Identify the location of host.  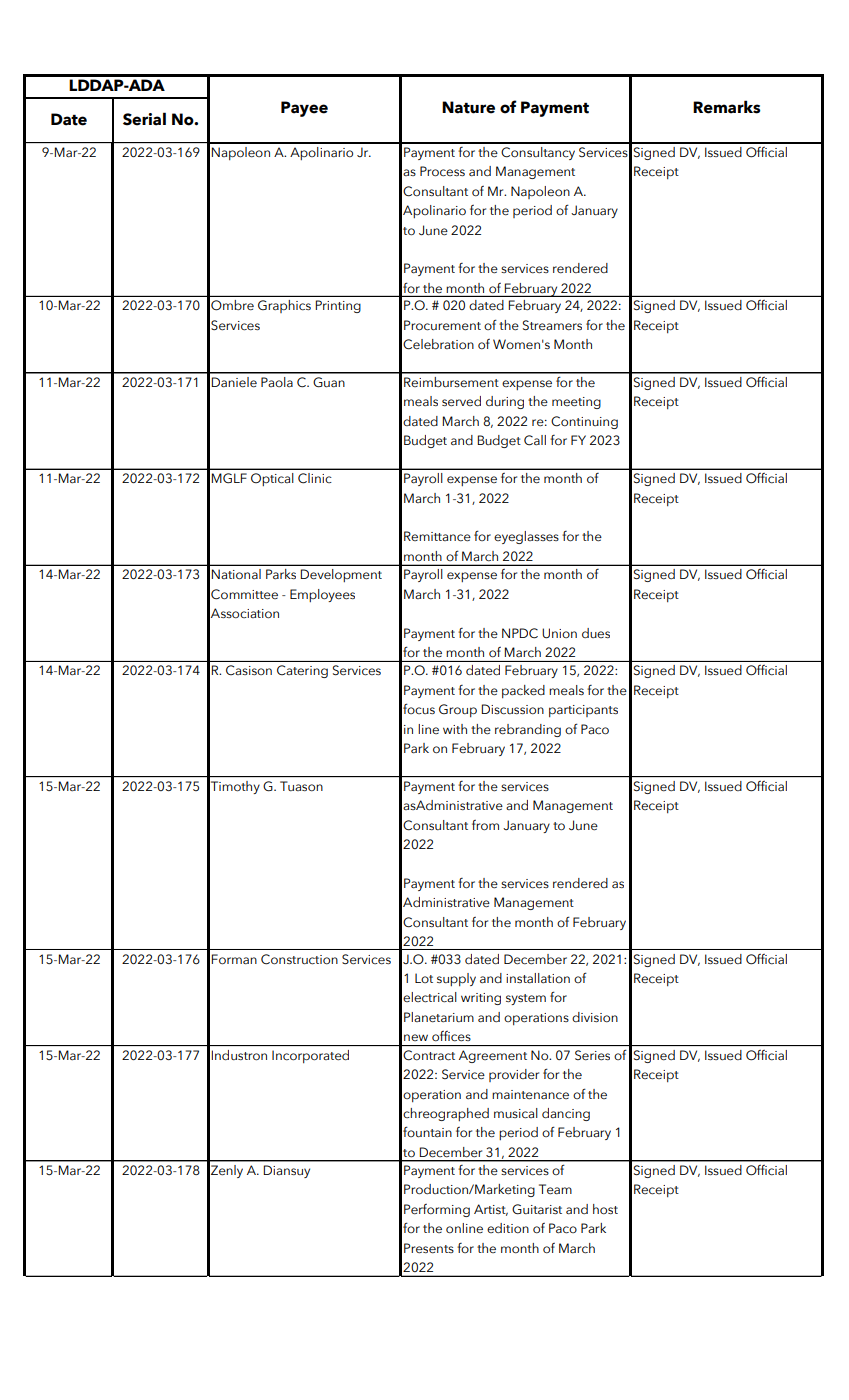
(605, 1209).
